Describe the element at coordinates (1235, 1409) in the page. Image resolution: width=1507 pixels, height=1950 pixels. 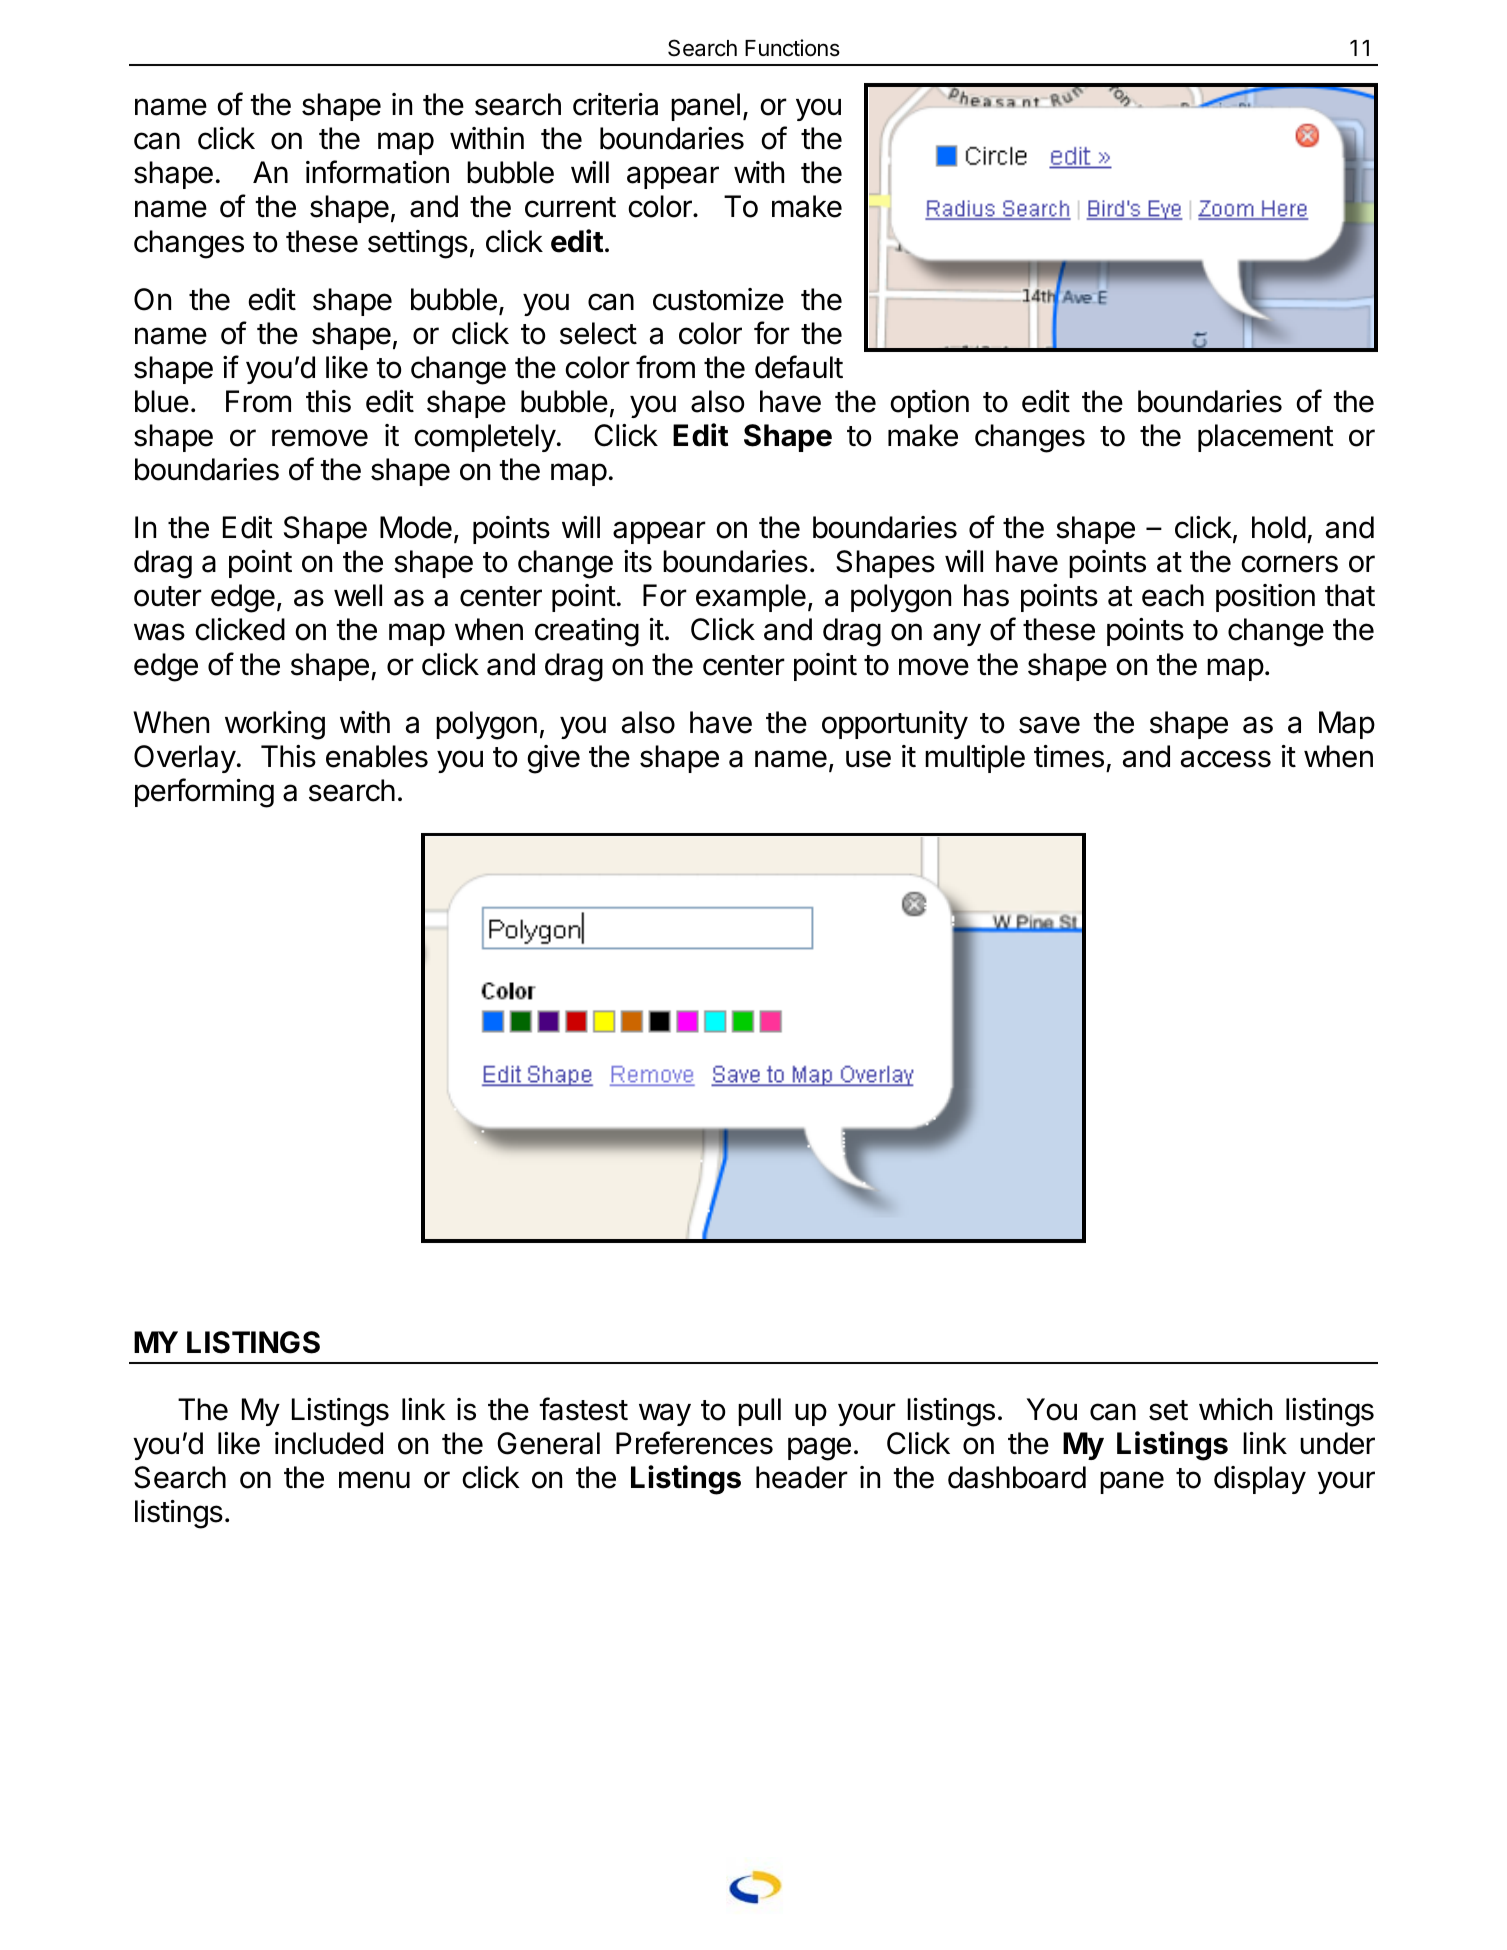
I see `which` at that location.
